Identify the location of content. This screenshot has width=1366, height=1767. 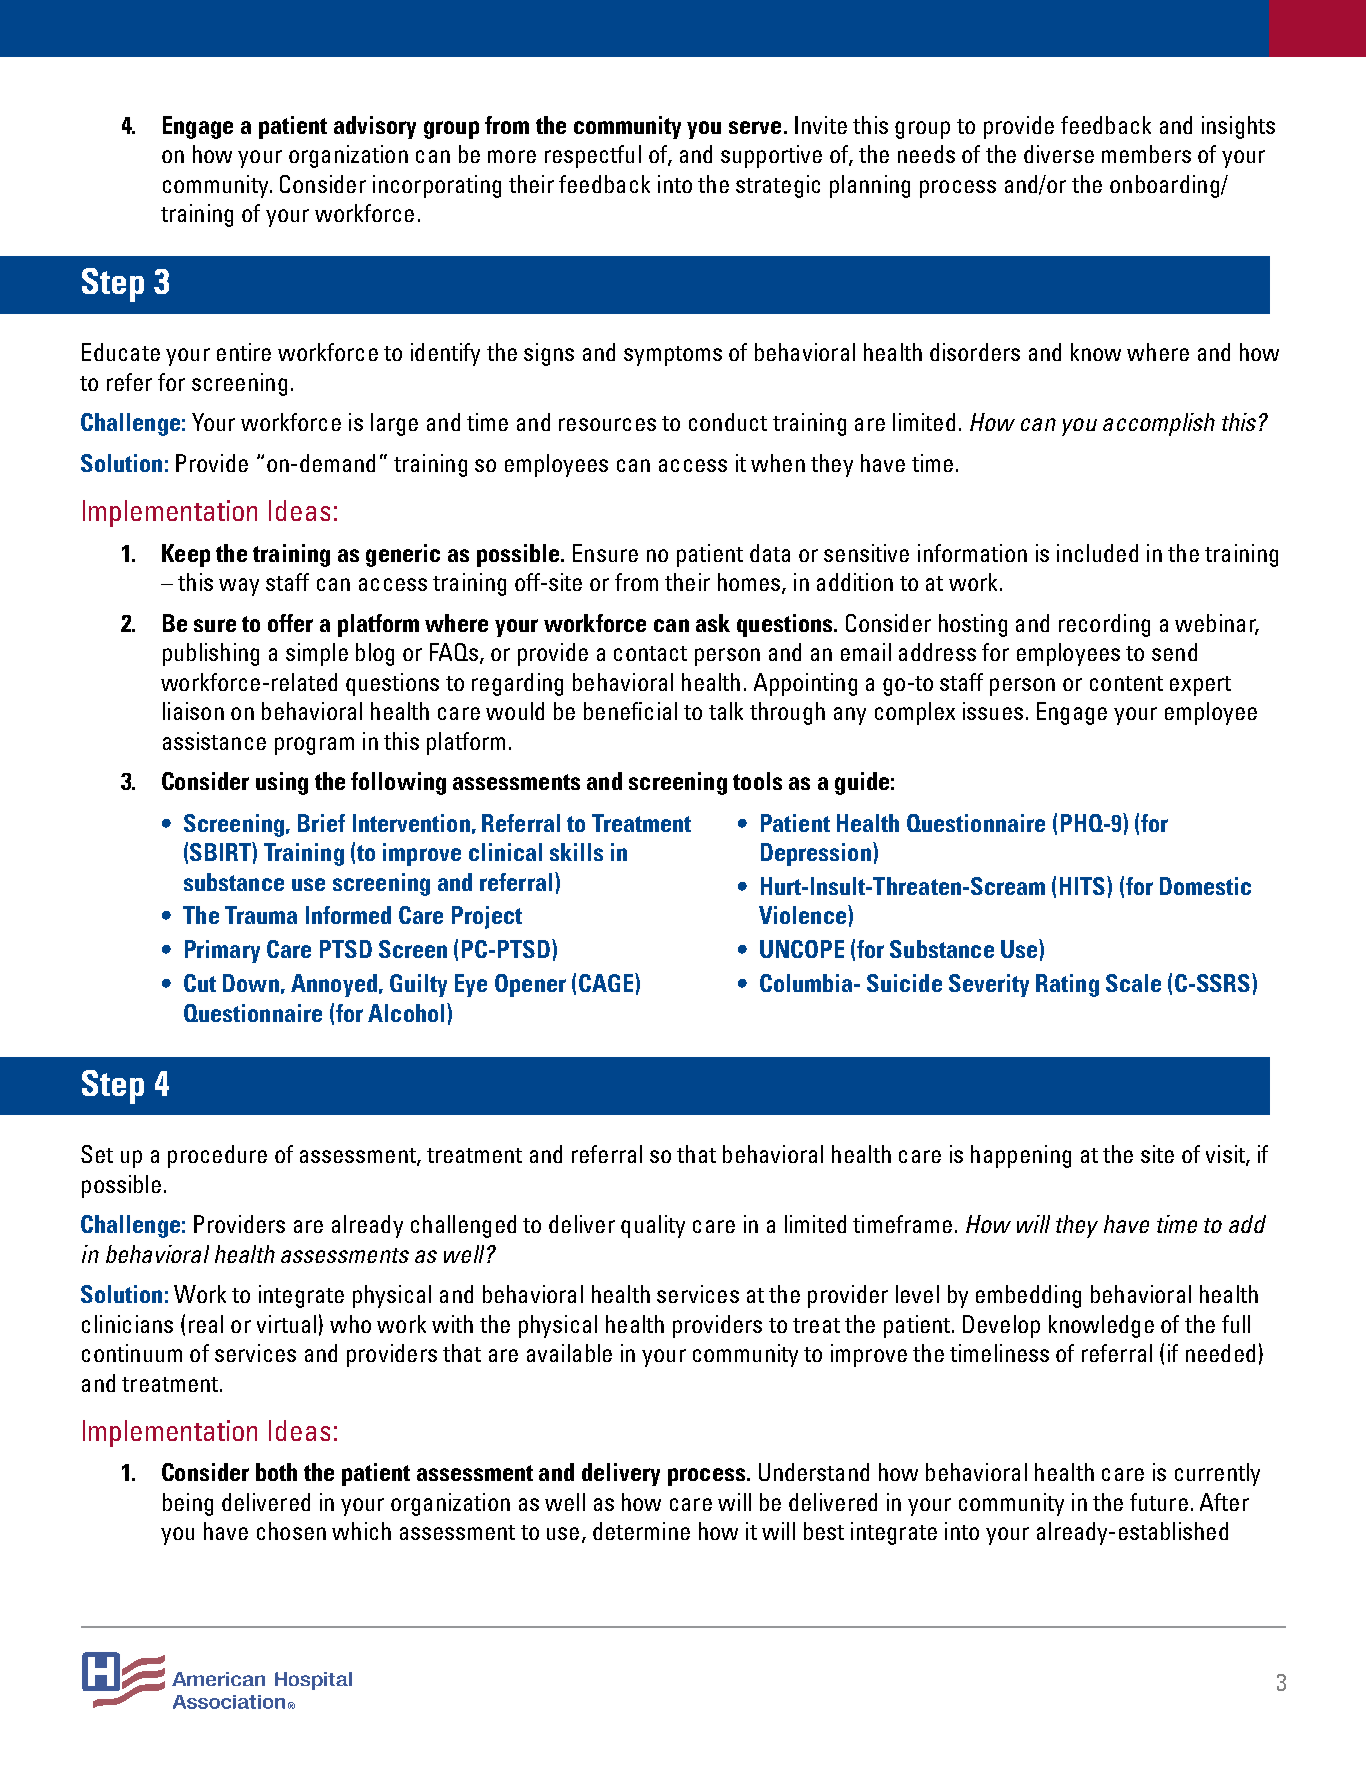
(1126, 683).
